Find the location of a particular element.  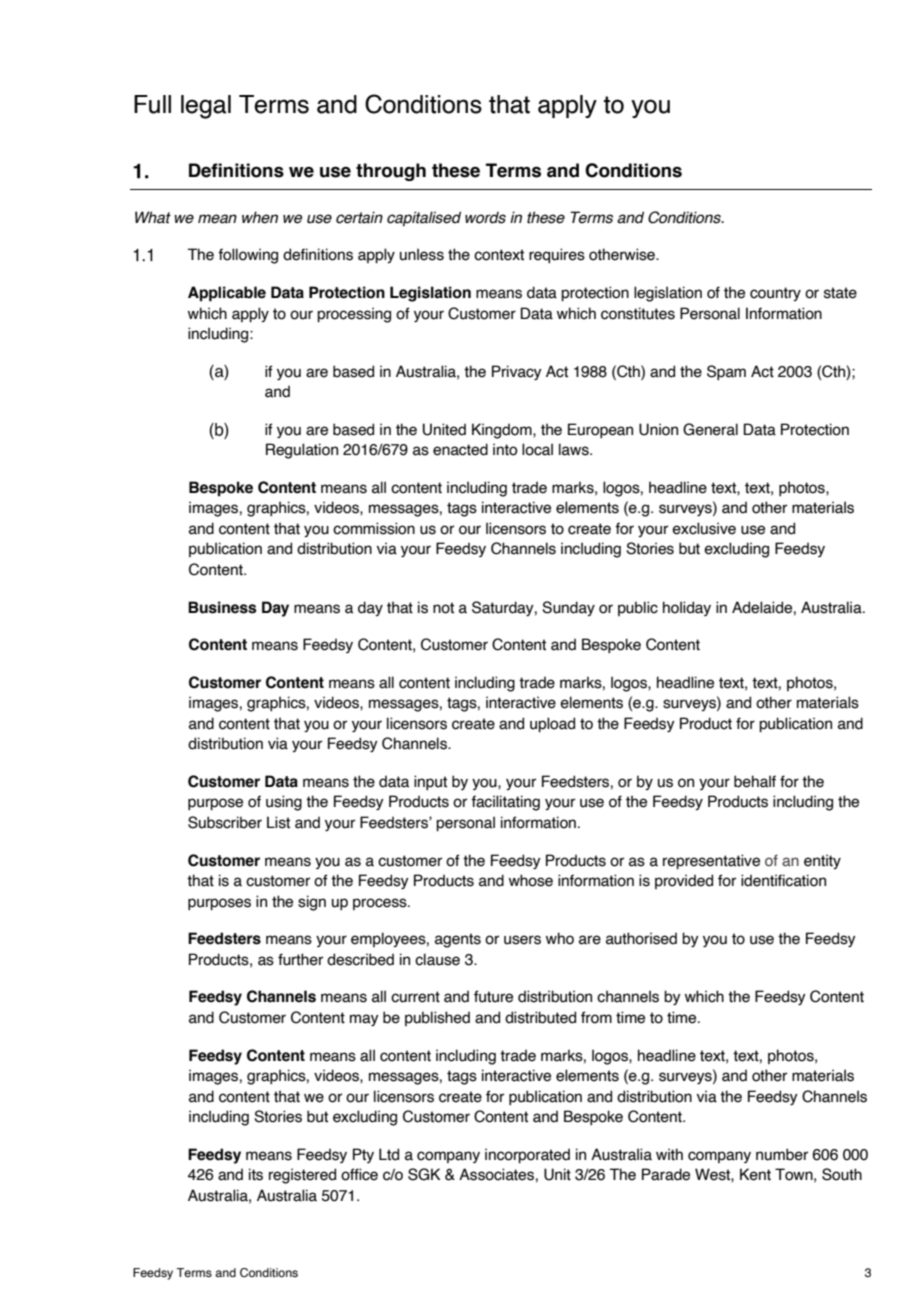

legal is located at coordinates (206, 107).
